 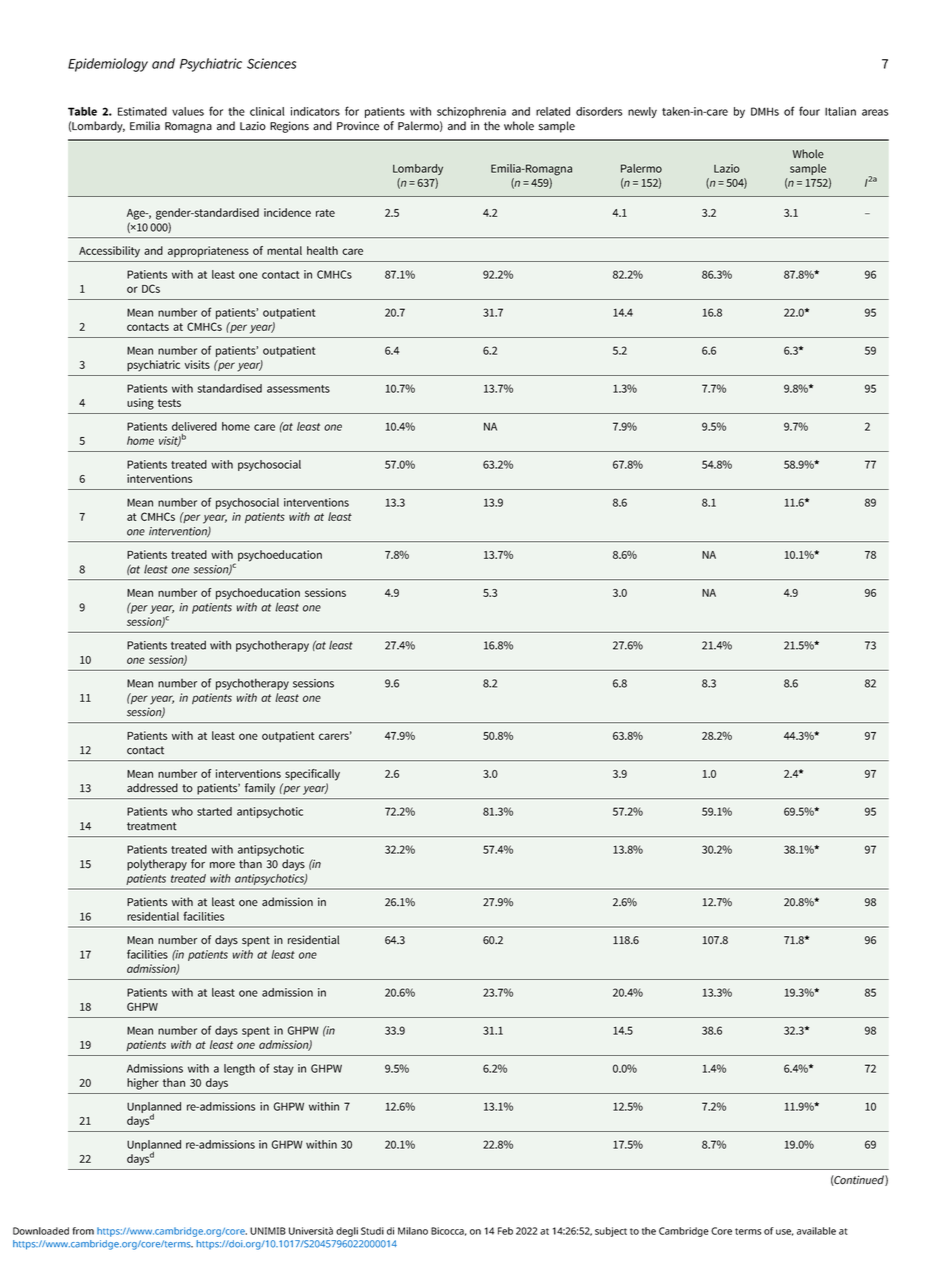 I want to click on from, so click(x=83, y=1231).
